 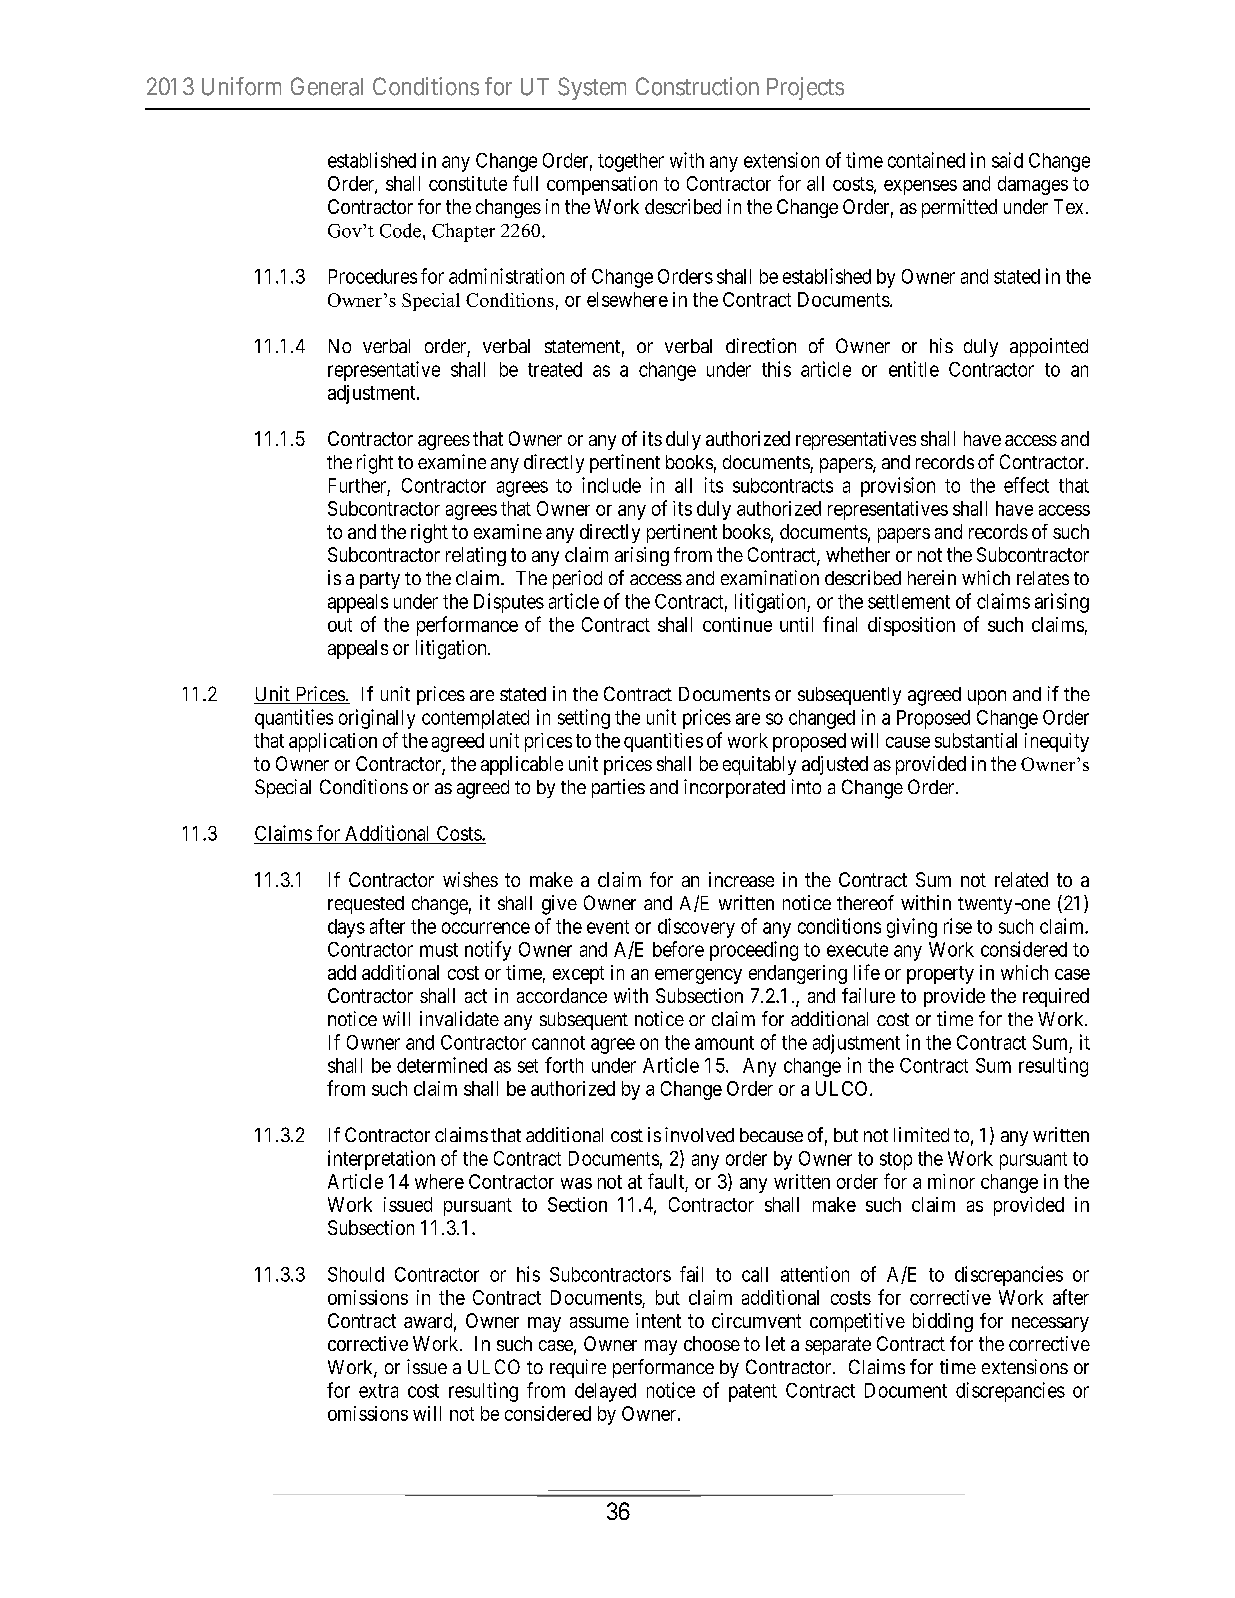 I want to click on said, so click(x=1007, y=160).
